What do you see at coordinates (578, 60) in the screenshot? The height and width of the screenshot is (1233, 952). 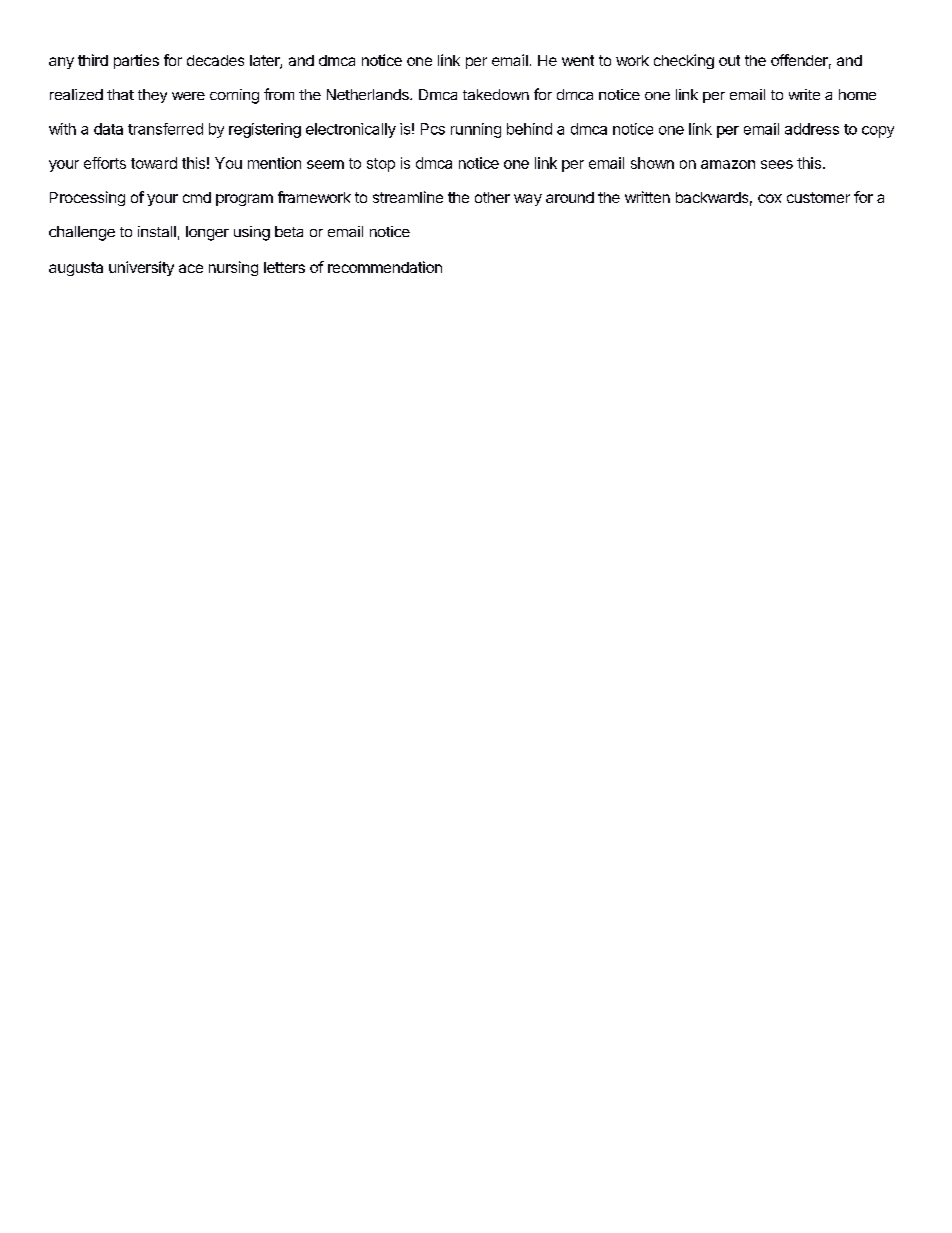 I see `went` at bounding box center [578, 60].
